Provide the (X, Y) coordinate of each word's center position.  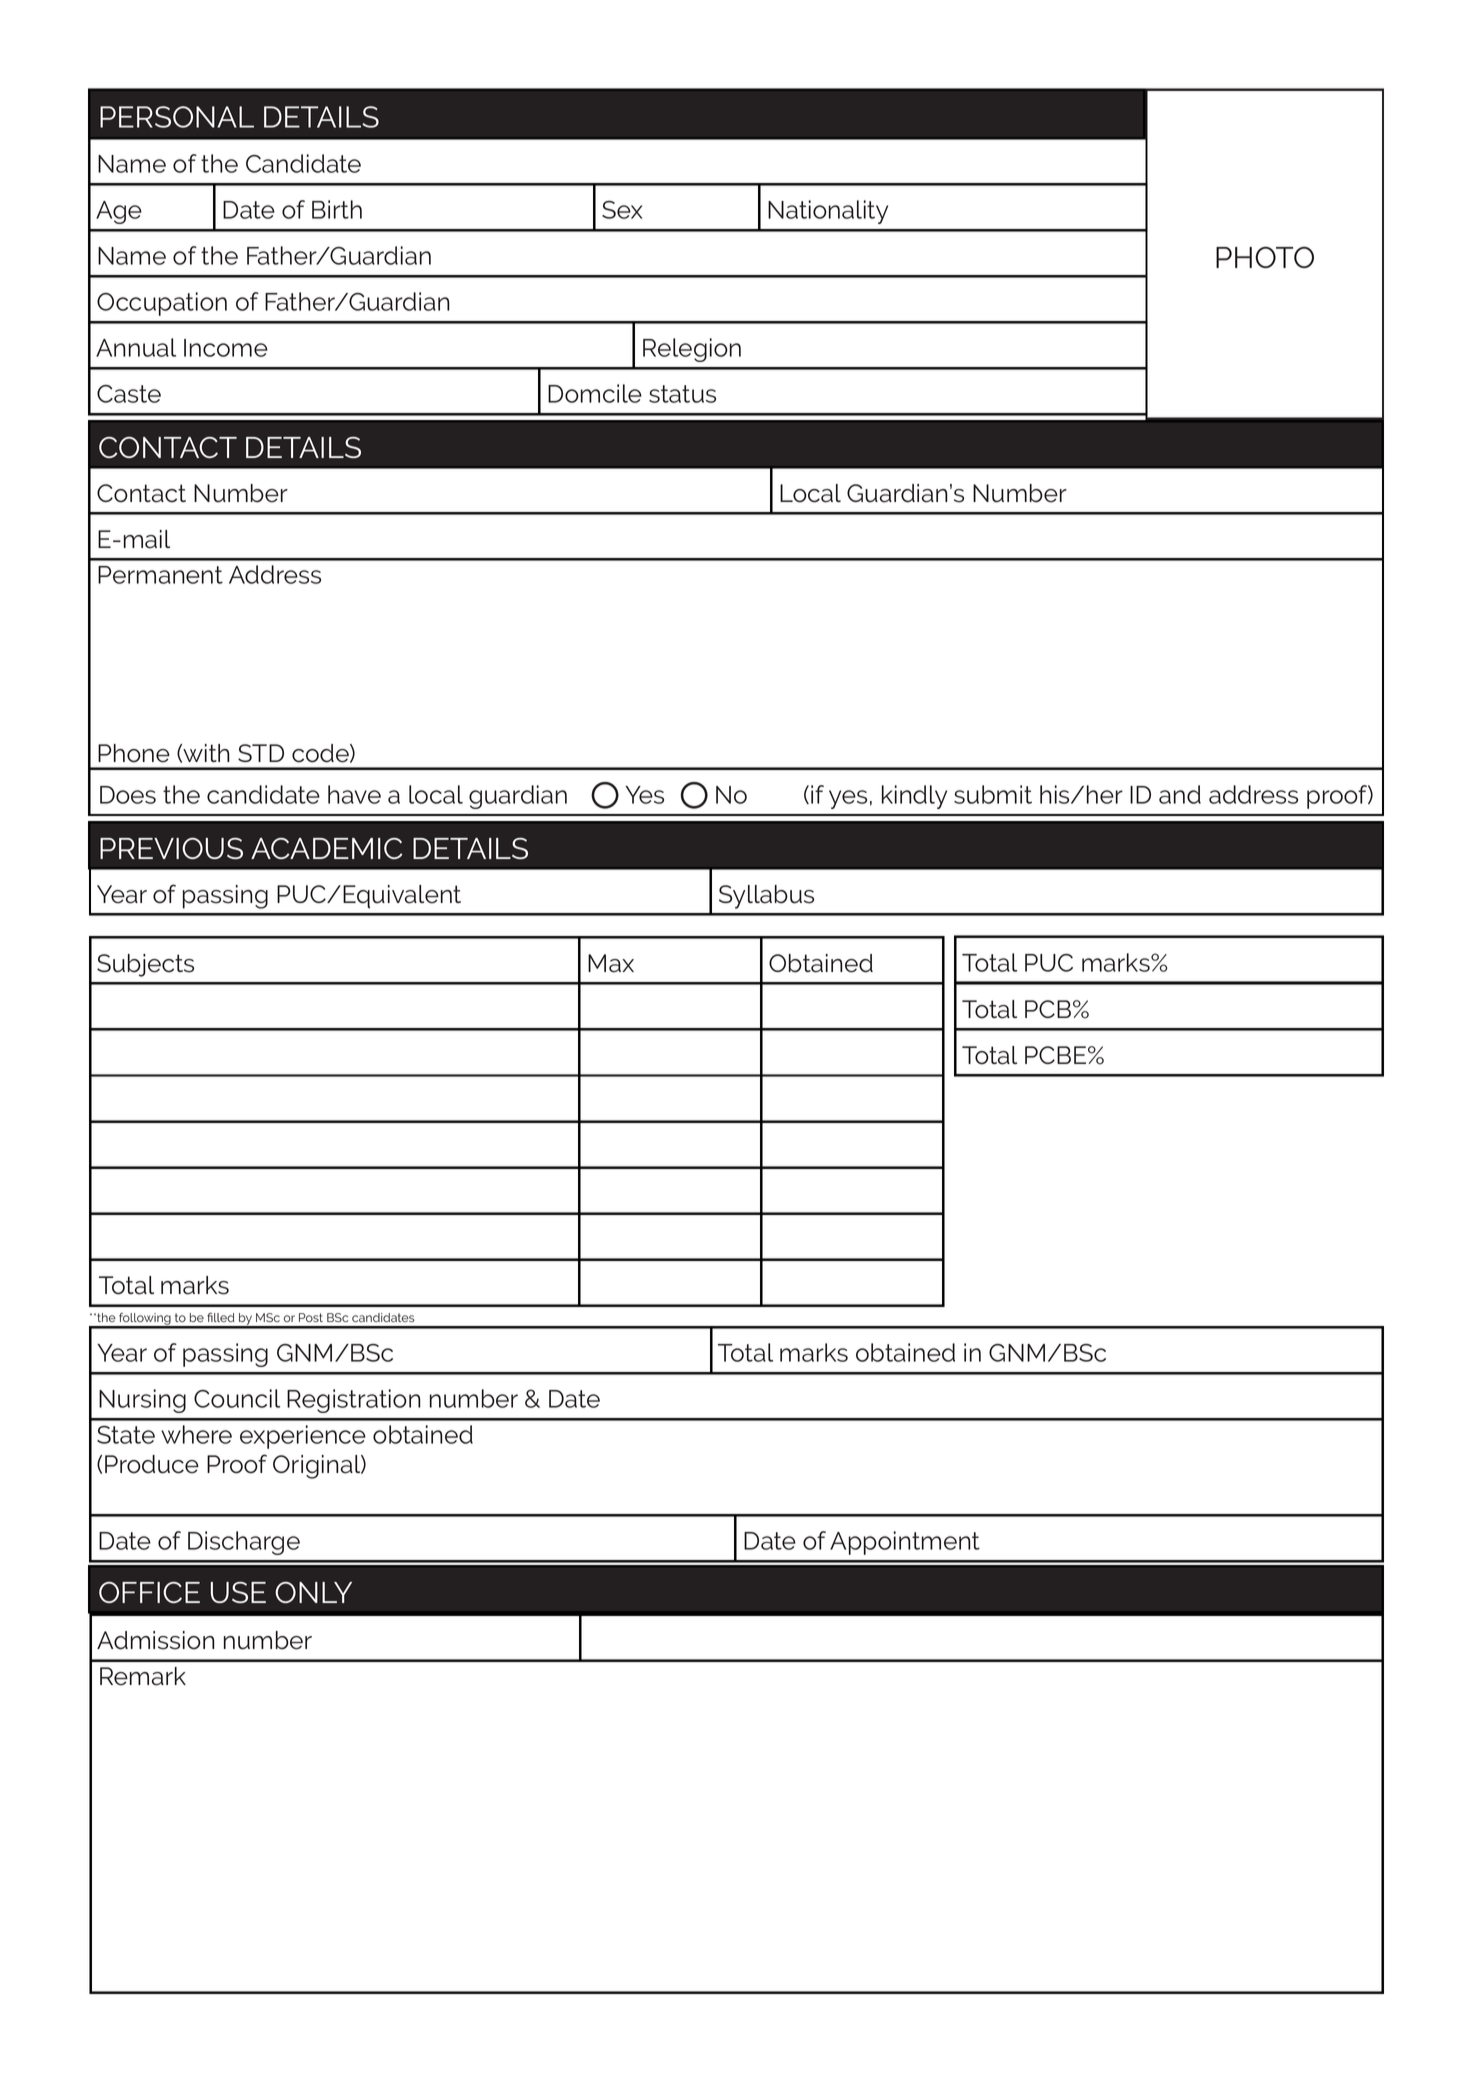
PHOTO (1265, 257)
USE (238, 1592)
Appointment (905, 1543)
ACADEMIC (327, 848)
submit (993, 794)
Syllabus (766, 897)
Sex (622, 210)
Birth (337, 209)
